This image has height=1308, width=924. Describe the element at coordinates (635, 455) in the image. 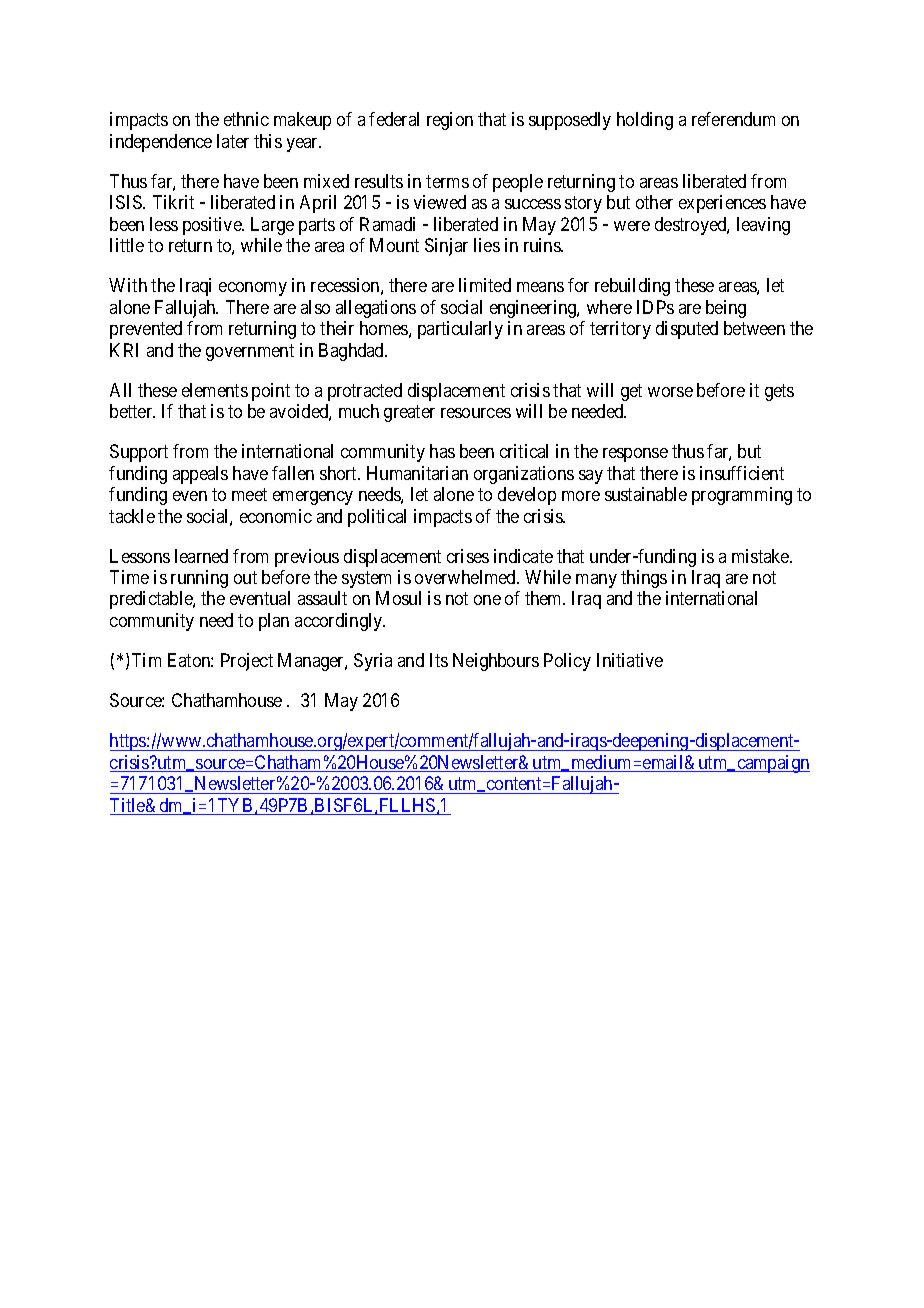

I see `response` at that location.
